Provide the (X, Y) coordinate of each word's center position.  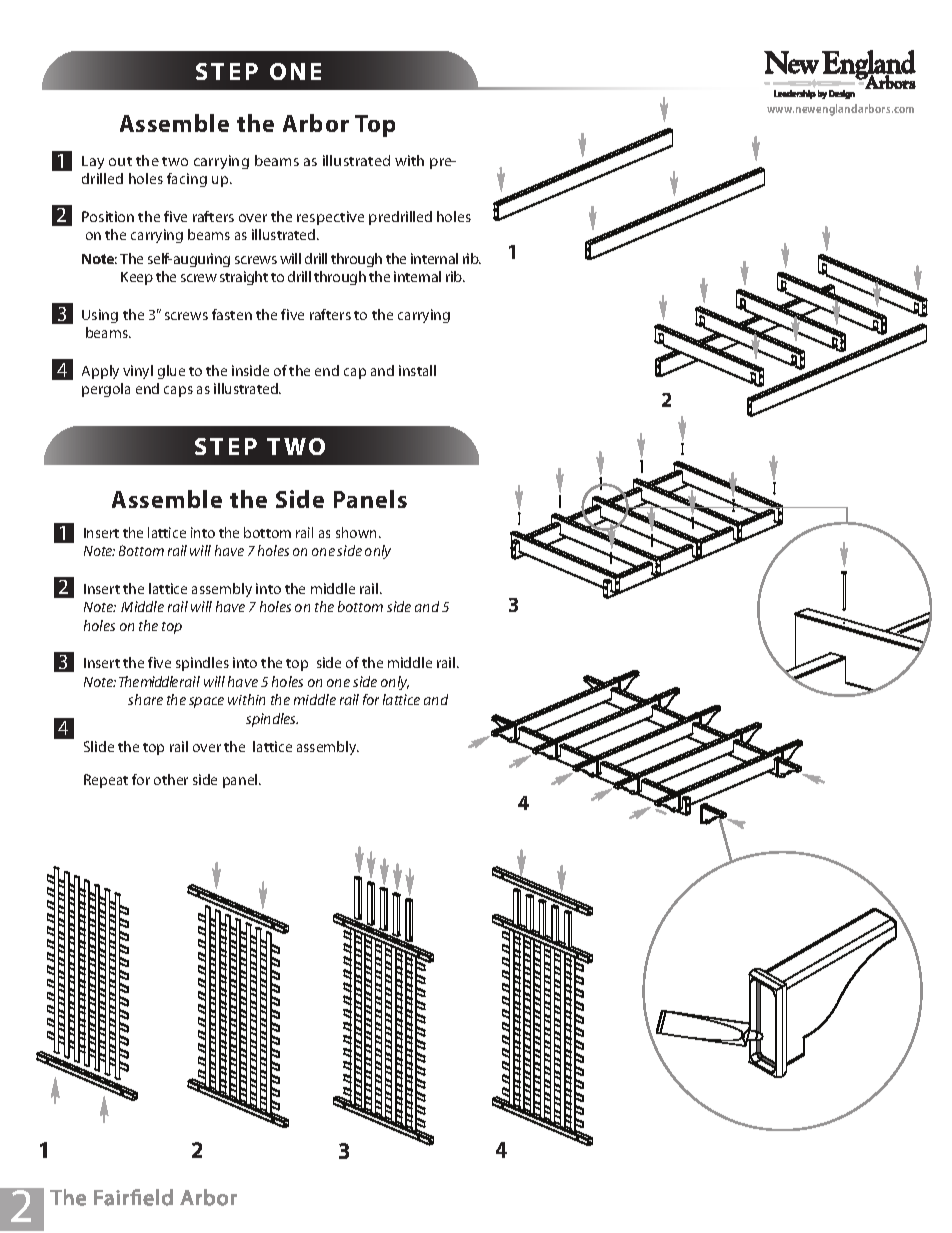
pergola (106, 390)
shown (358, 532)
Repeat (106, 781)
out (120, 161)
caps (178, 391)
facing (187, 180)
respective (330, 218)
